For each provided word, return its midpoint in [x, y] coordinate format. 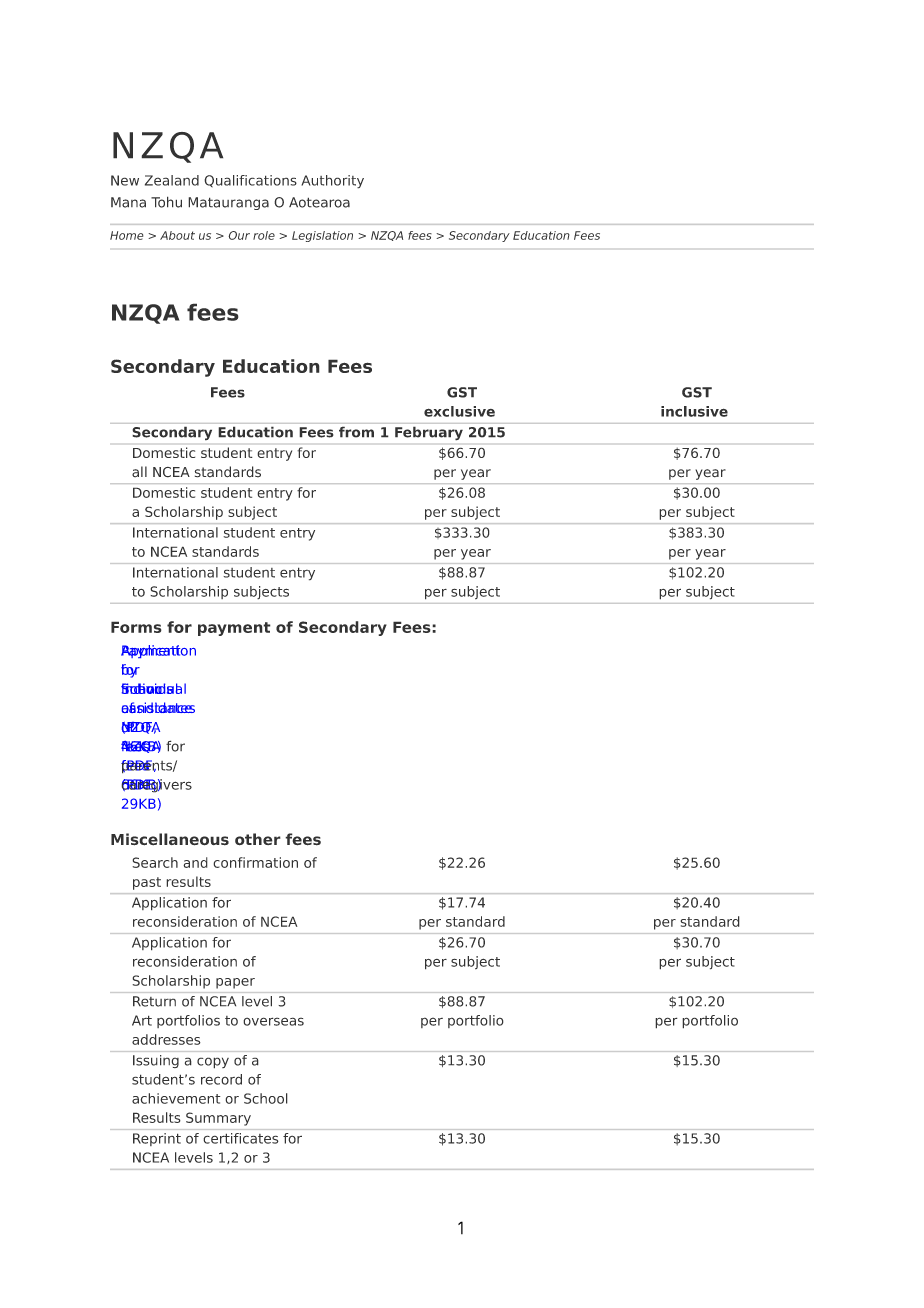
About [177, 235]
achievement [176, 1098]
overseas [273, 1021]
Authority [332, 182]
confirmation [255, 862]
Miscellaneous [170, 839]
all [139, 472]
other [258, 839]
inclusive [694, 411]
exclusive [459, 411]
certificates [241, 1138]
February [429, 433]
